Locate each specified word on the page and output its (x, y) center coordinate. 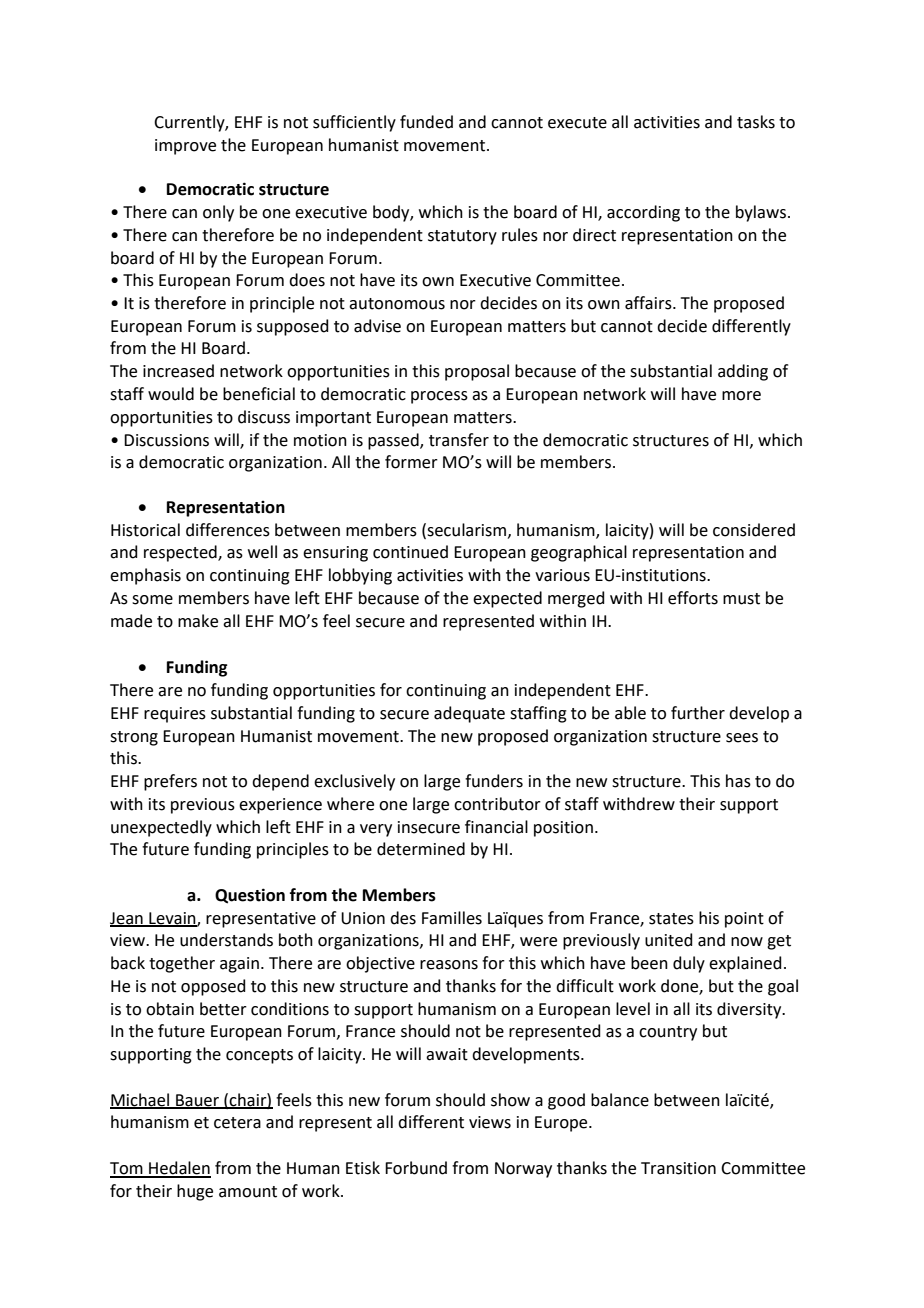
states (671, 919)
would (171, 394)
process (439, 397)
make (198, 621)
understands (226, 940)
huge (195, 1192)
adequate (469, 714)
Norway (523, 1170)
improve (185, 147)
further (698, 713)
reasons (449, 965)
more (741, 396)
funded (426, 122)
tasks (756, 122)
